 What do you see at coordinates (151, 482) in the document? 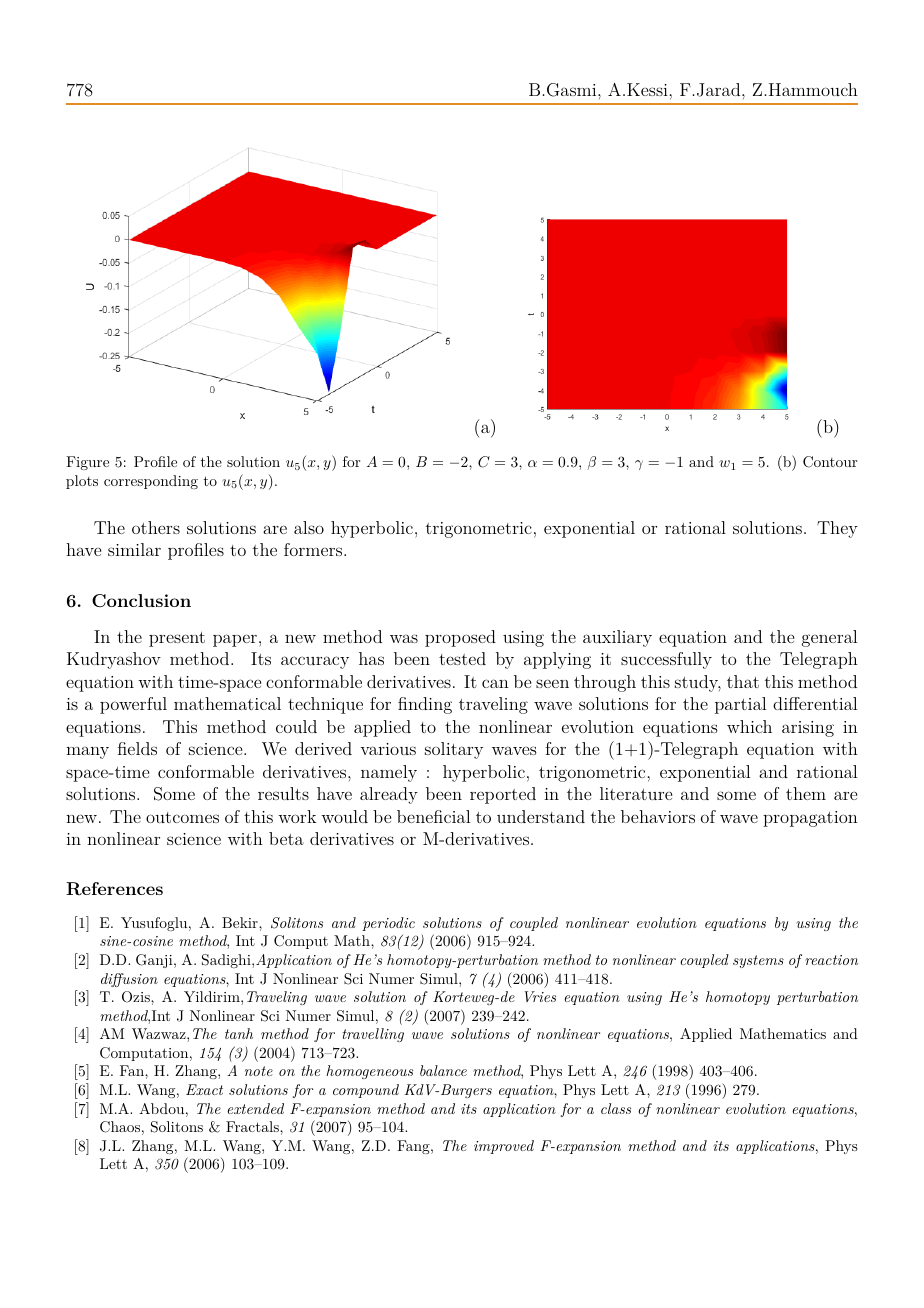
I see `corresponding` at bounding box center [151, 482].
